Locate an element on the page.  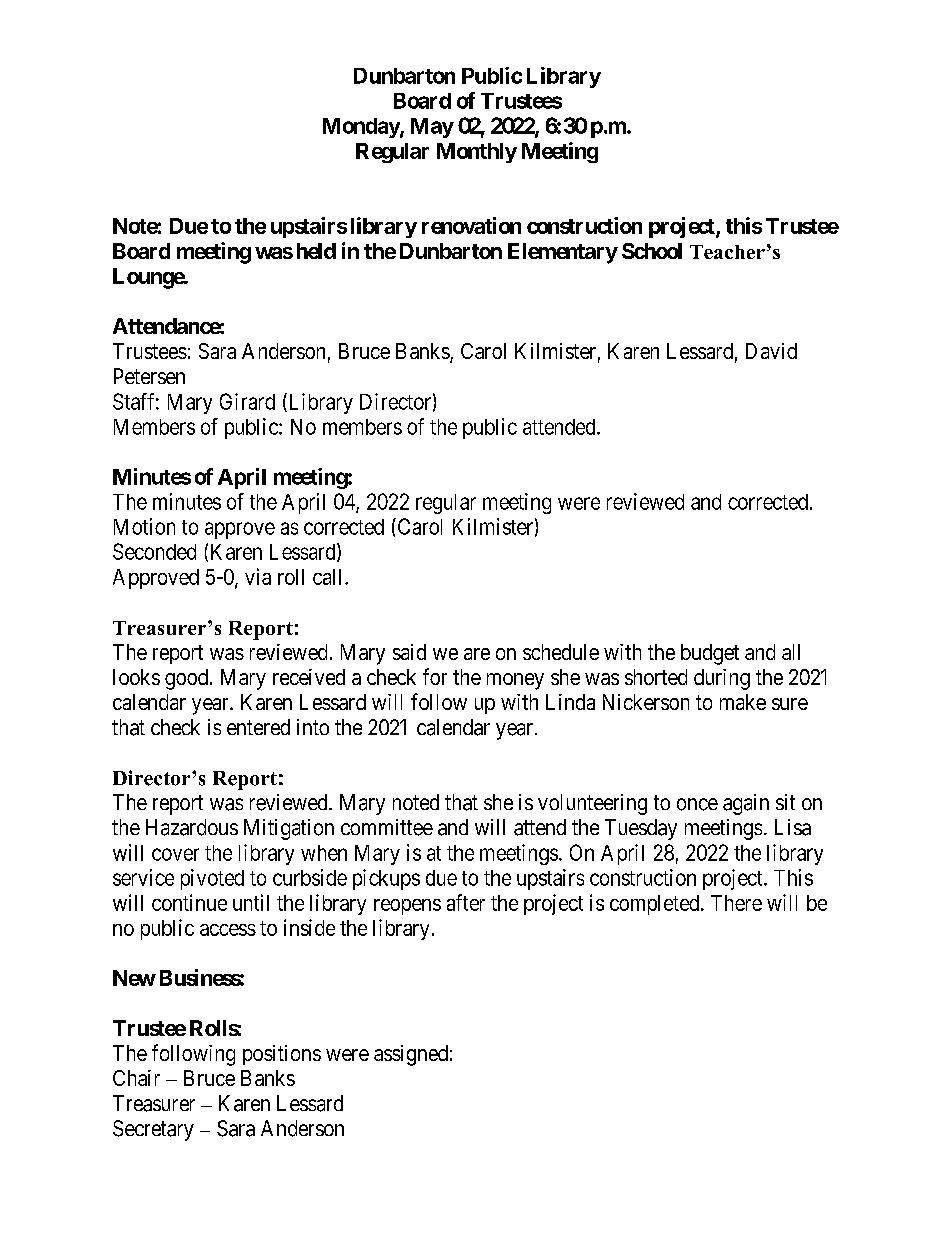
positions is located at coordinates (282, 1055).
